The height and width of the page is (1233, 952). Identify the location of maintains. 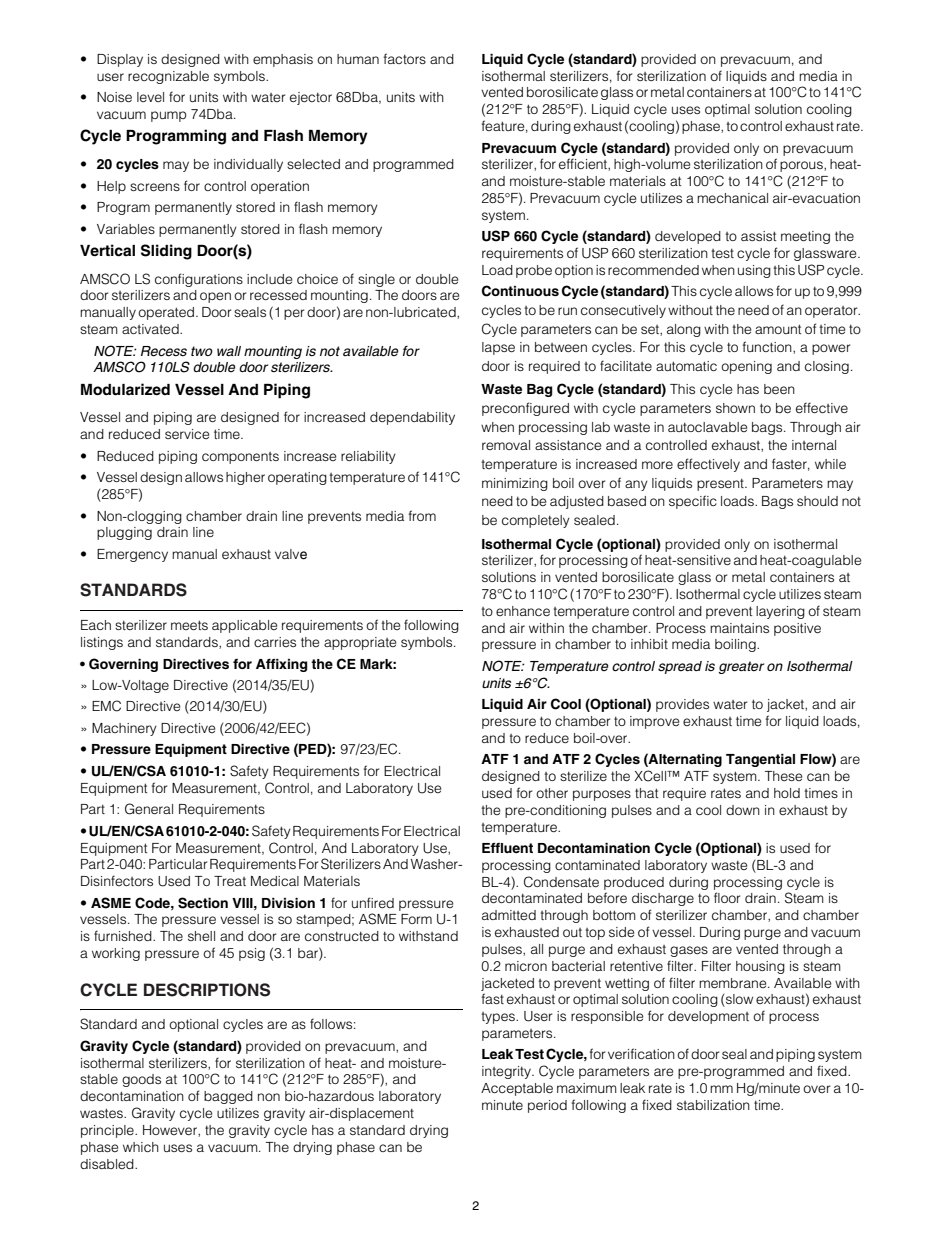
(739, 628).
